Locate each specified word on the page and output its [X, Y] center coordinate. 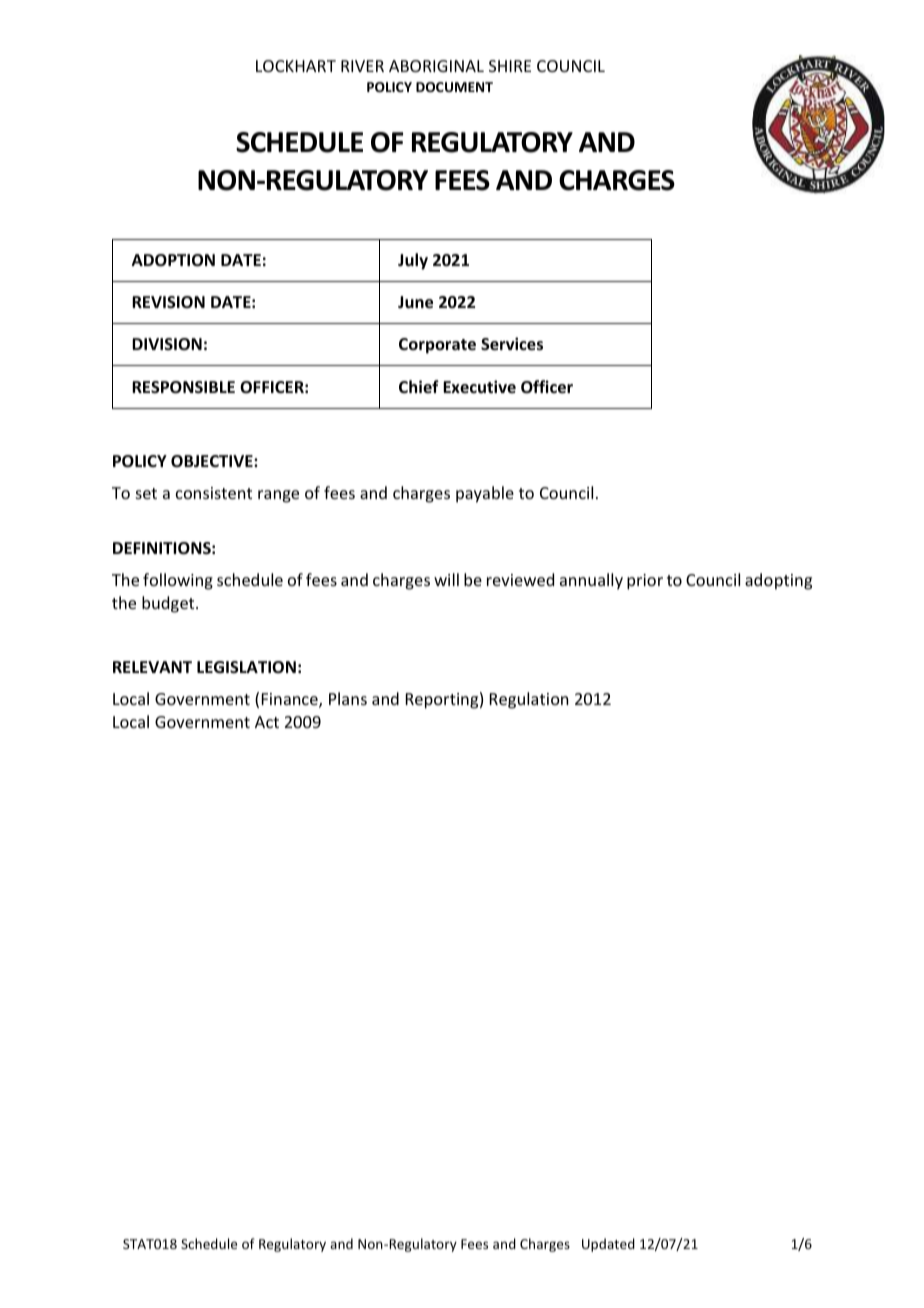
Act [267, 722]
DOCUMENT [454, 87]
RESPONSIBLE [183, 387]
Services [512, 344]
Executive [479, 386]
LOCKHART [296, 66]
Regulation [529, 700]
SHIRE [510, 66]
